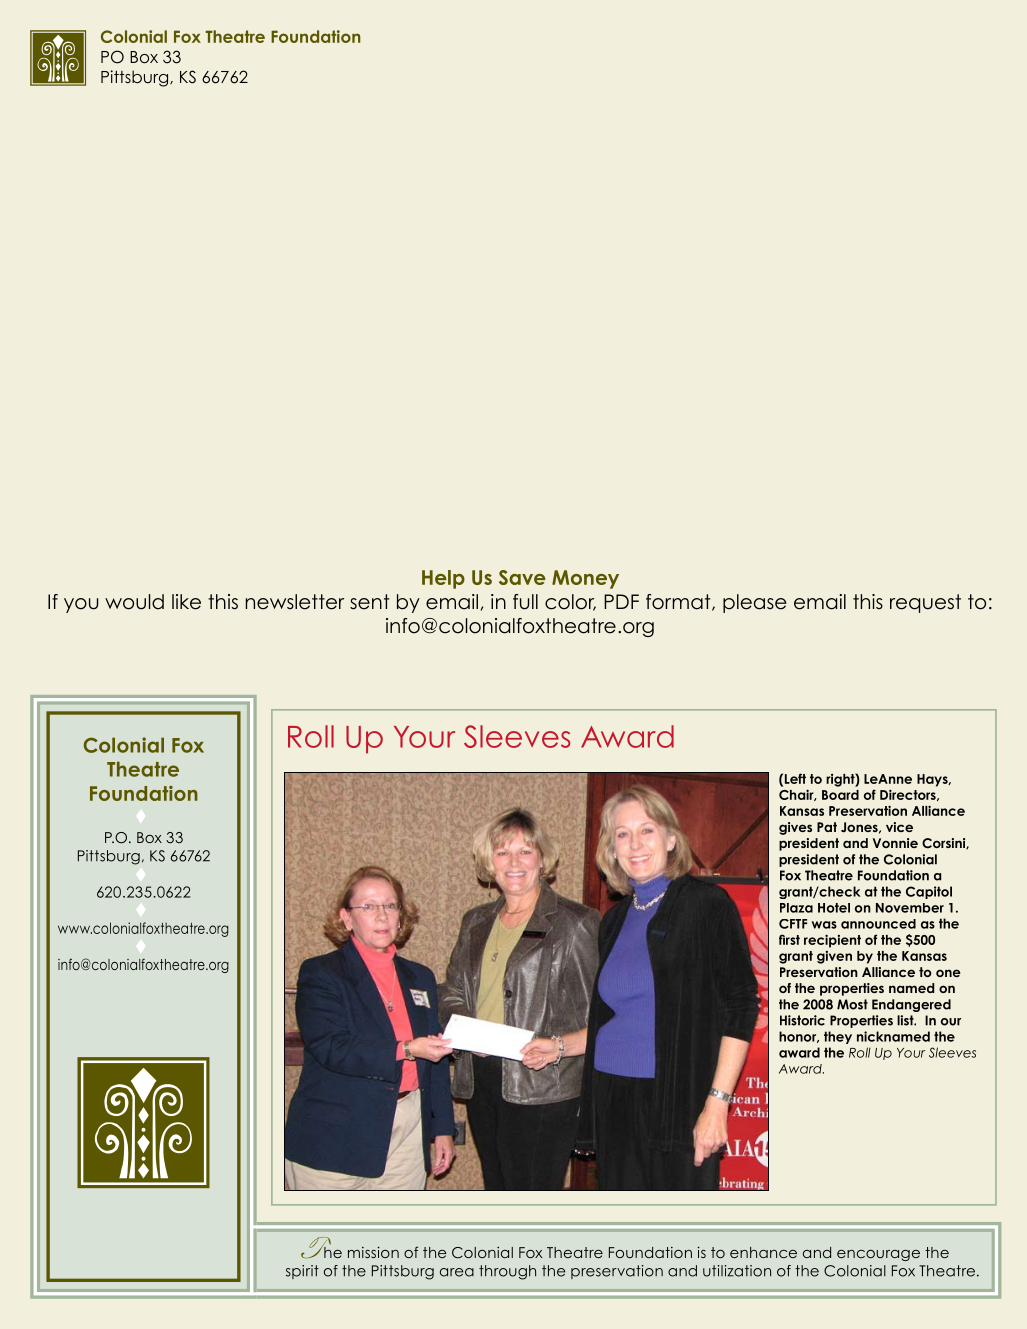 The width and height of the document is (1027, 1329). Describe the element at coordinates (796, 908) in the document. I see `Plaza` at that location.
